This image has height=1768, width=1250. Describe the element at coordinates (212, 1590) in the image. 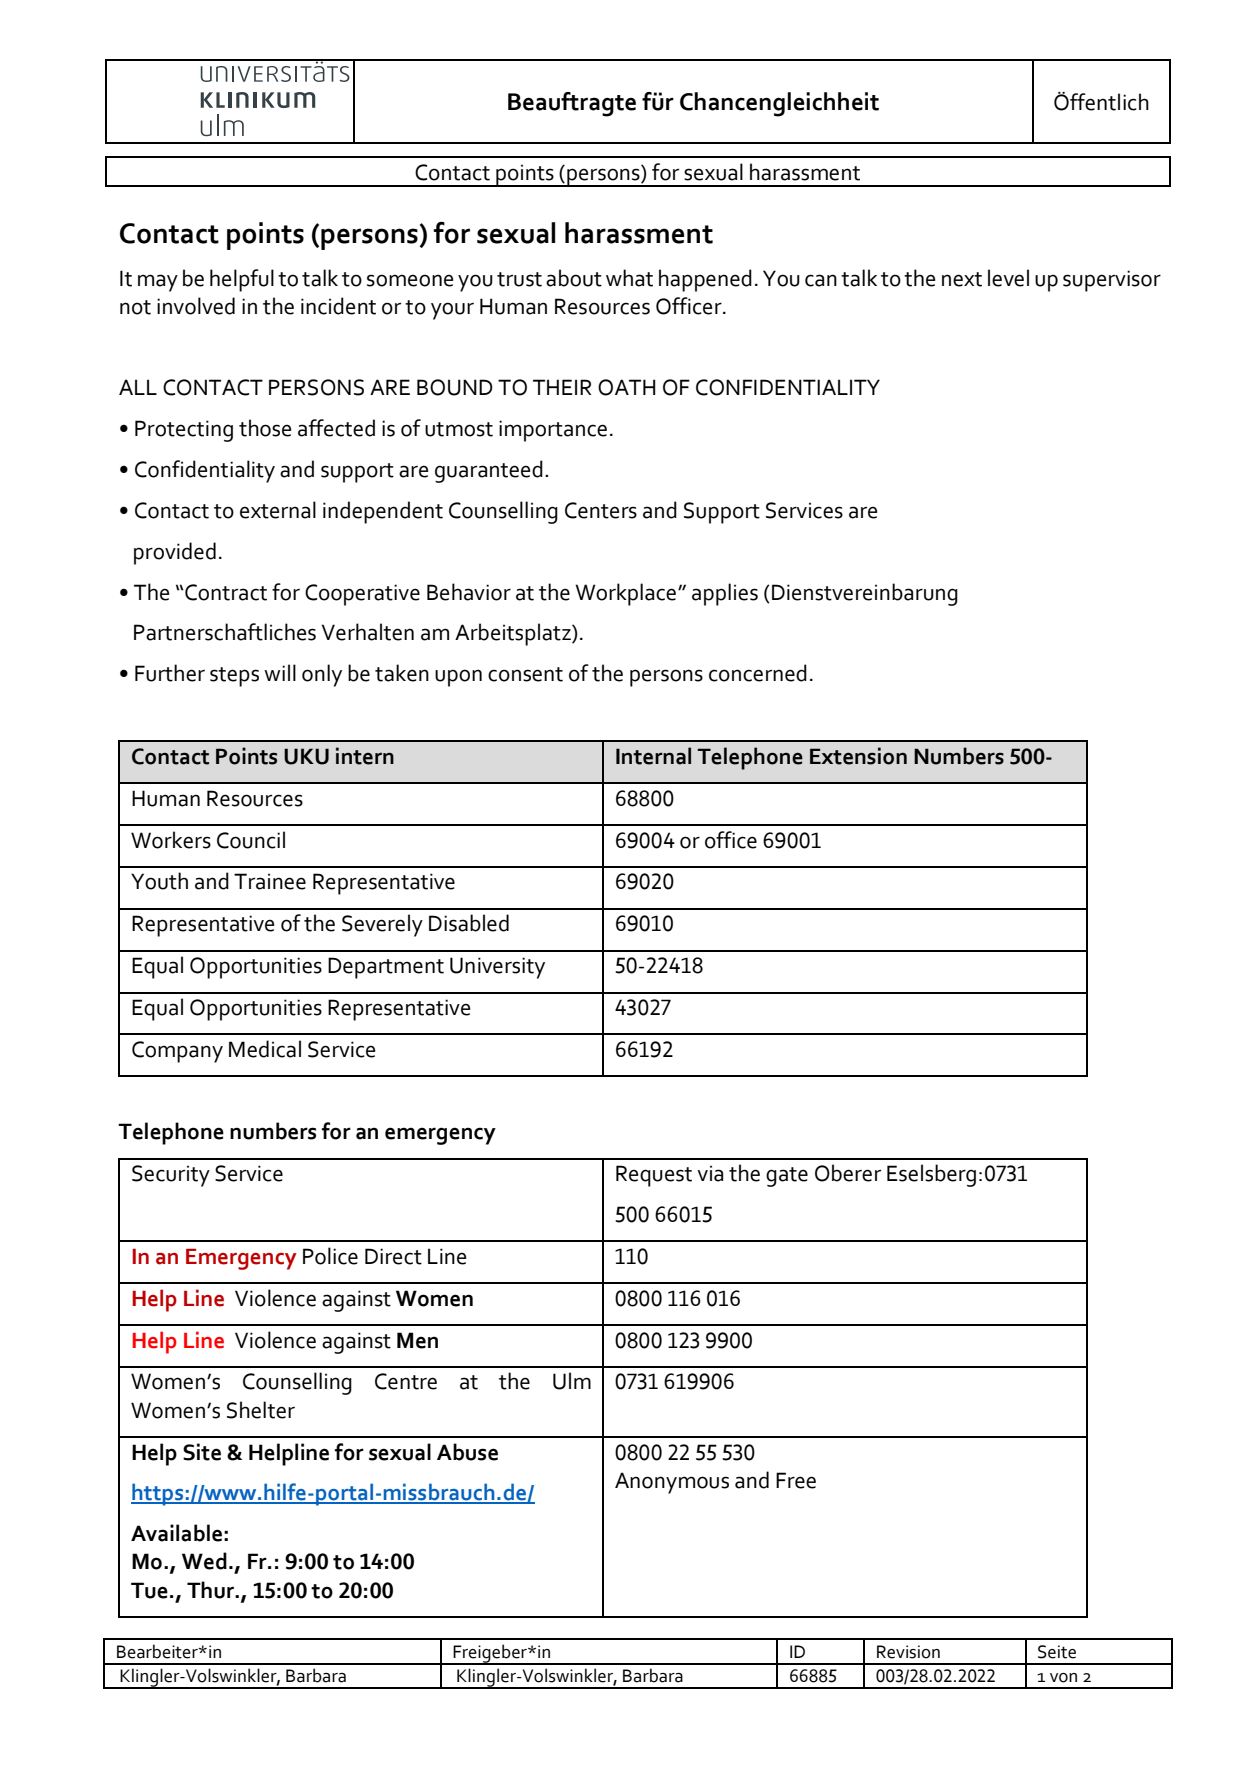

I see `Thur` at that location.
